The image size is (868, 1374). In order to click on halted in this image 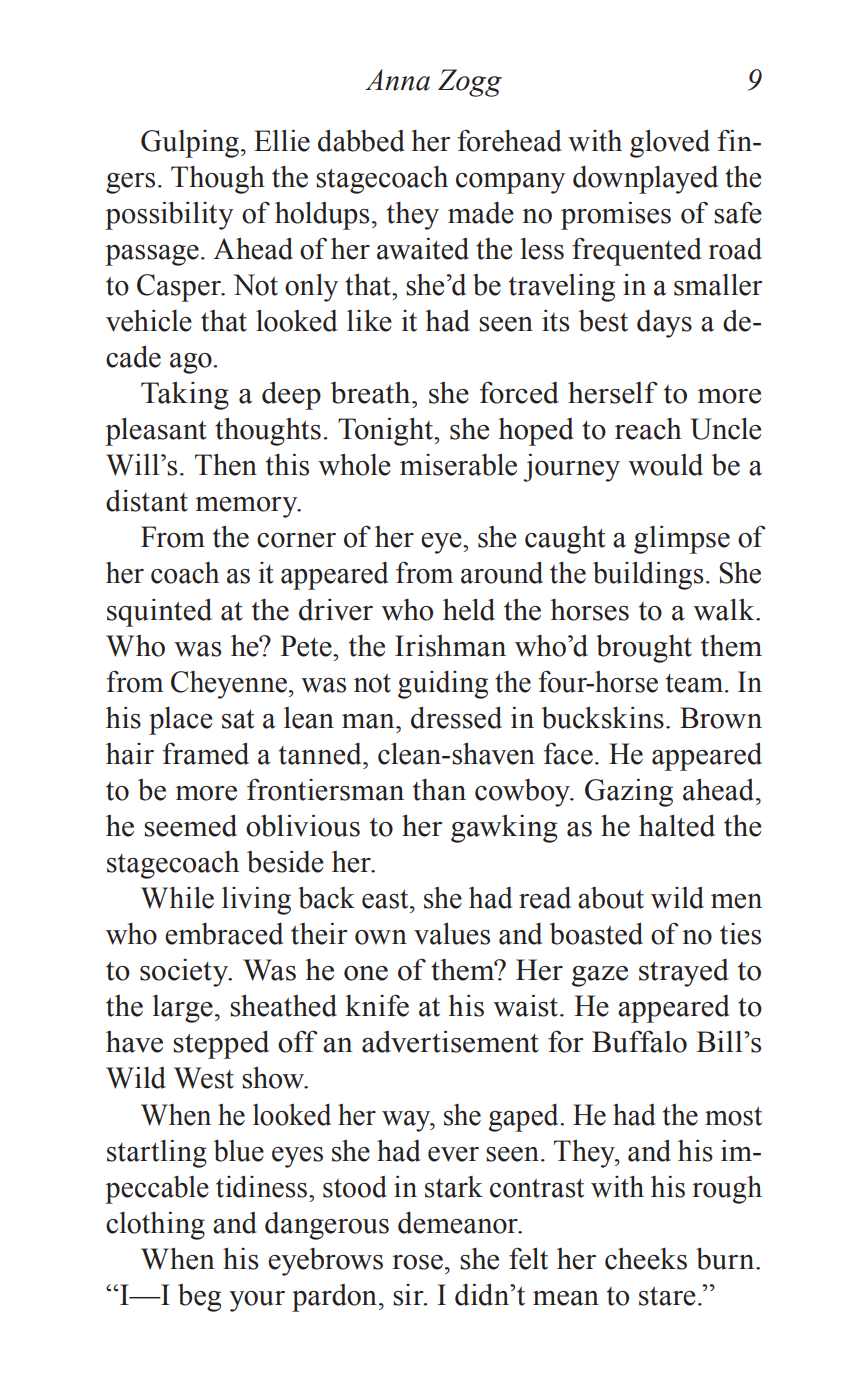, I will do `click(677, 825)`.
